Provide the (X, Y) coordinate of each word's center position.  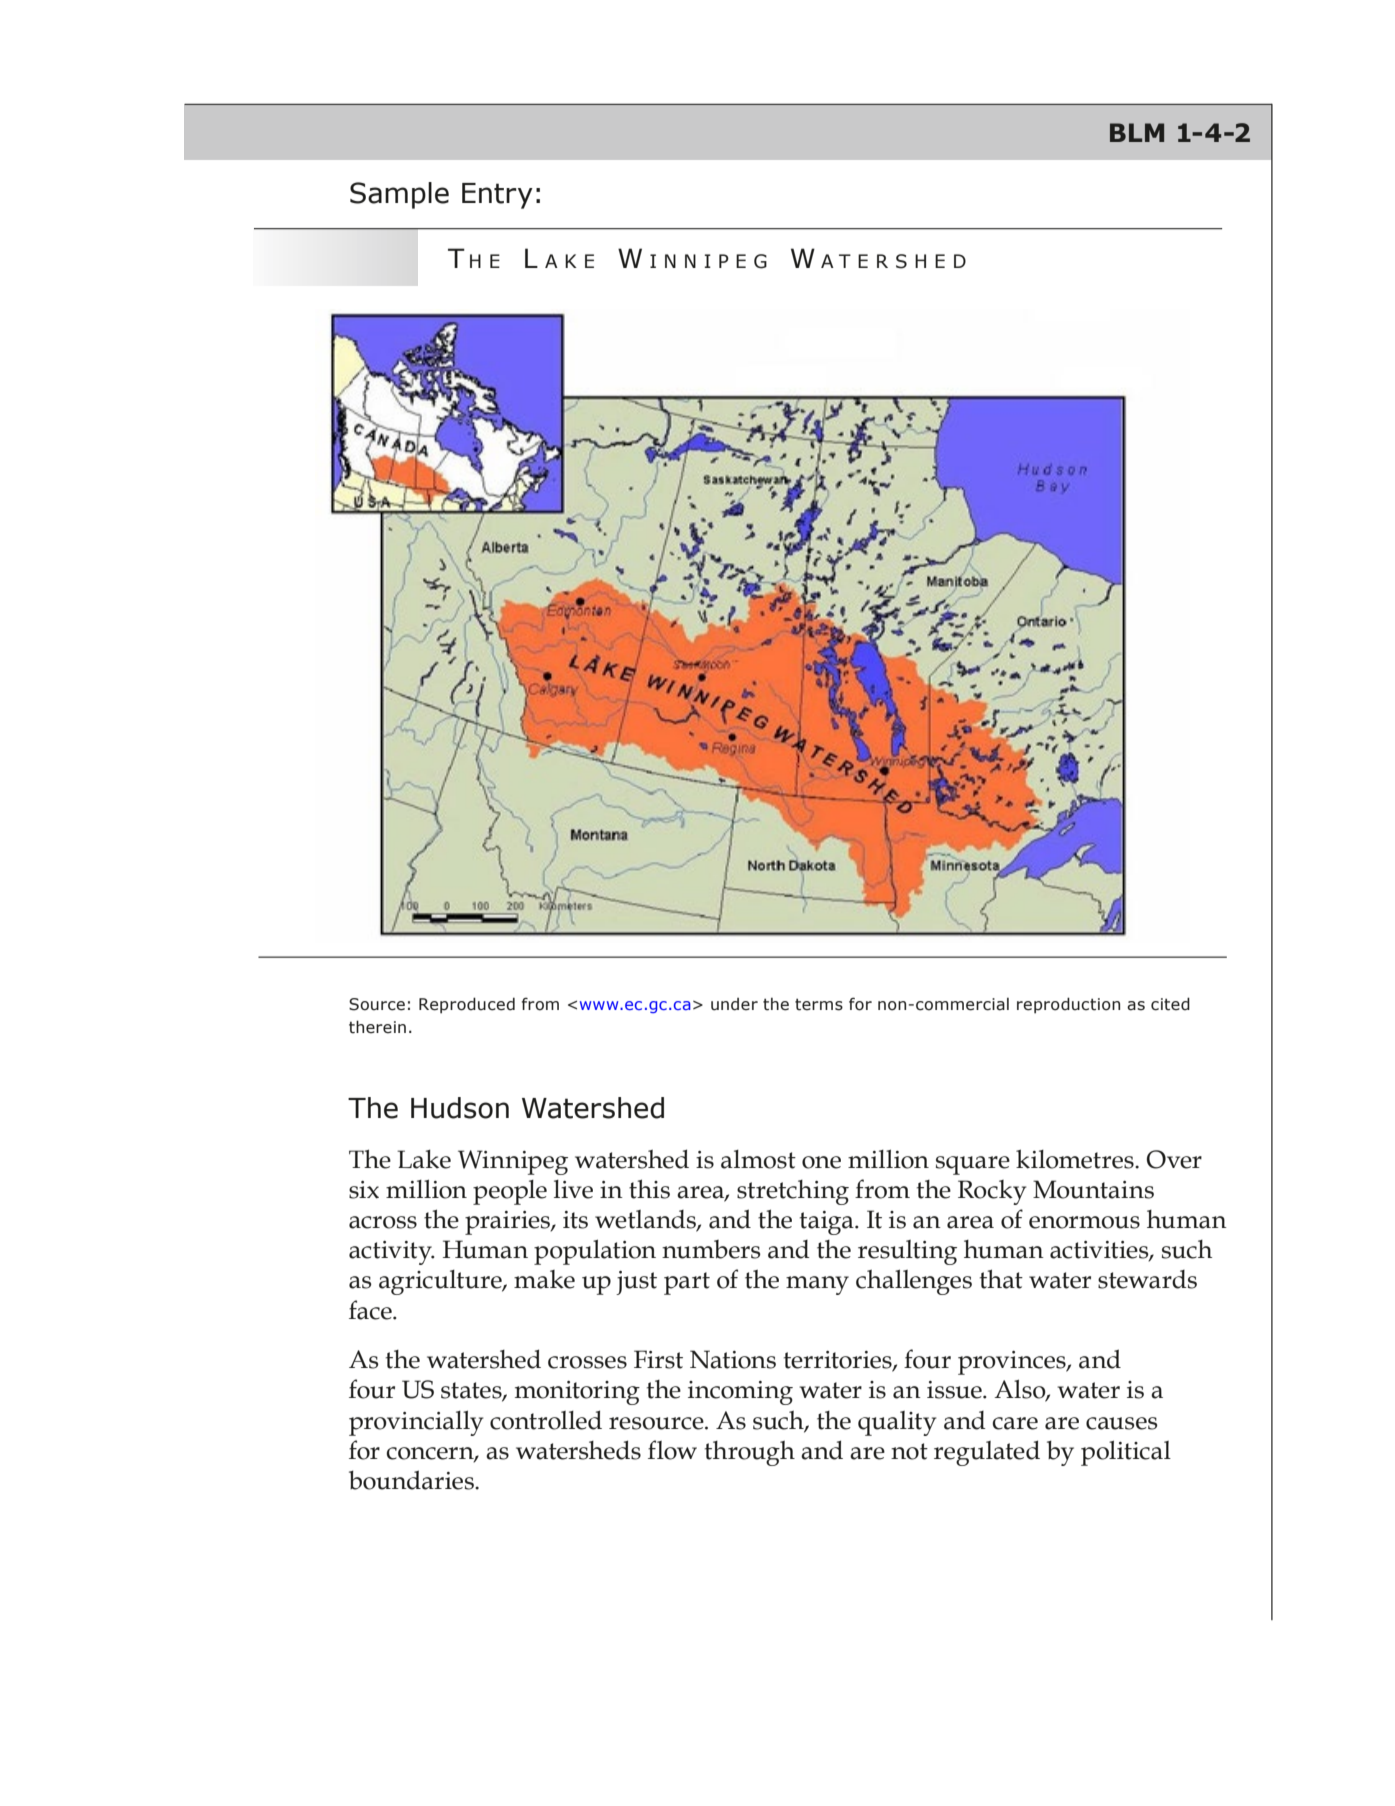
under (734, 1004)
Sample (399, 195)
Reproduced (467, 1005)
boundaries (412, 1480)
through (750, 1453)
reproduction (1068, 1005)
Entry (497, 196)
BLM (1137, 132)
